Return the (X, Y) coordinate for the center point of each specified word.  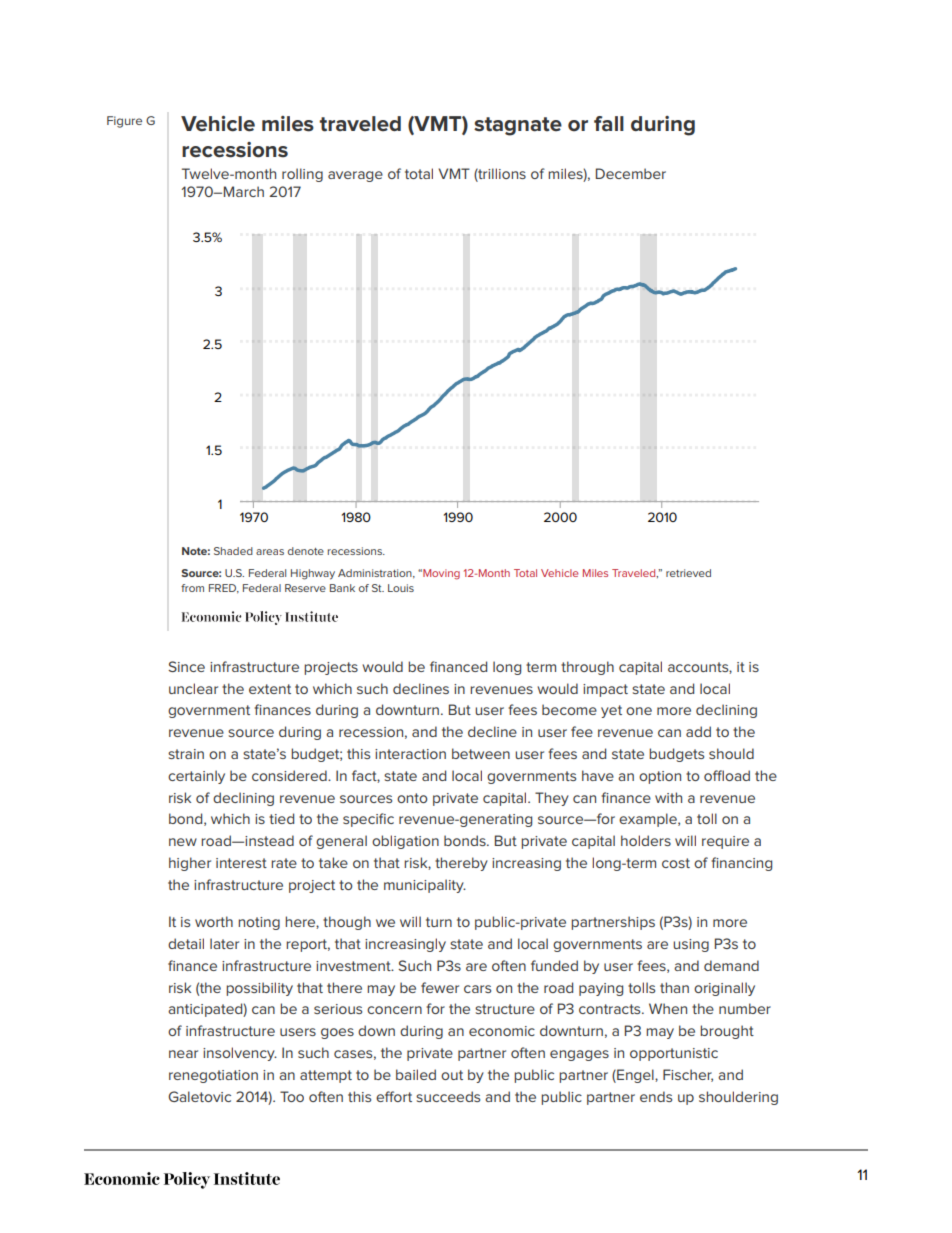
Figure (124, 122)
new (183, 842)
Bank (342, 588)
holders (646, 840)
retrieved (688, 573)
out (452, 1075)
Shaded (233, 551)
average (355, 176)
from (192, 588)
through (587, 668)
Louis (401, 588)
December (631, 173)
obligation (405, 842)
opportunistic (674, 1054)
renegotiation (213, 1076)
